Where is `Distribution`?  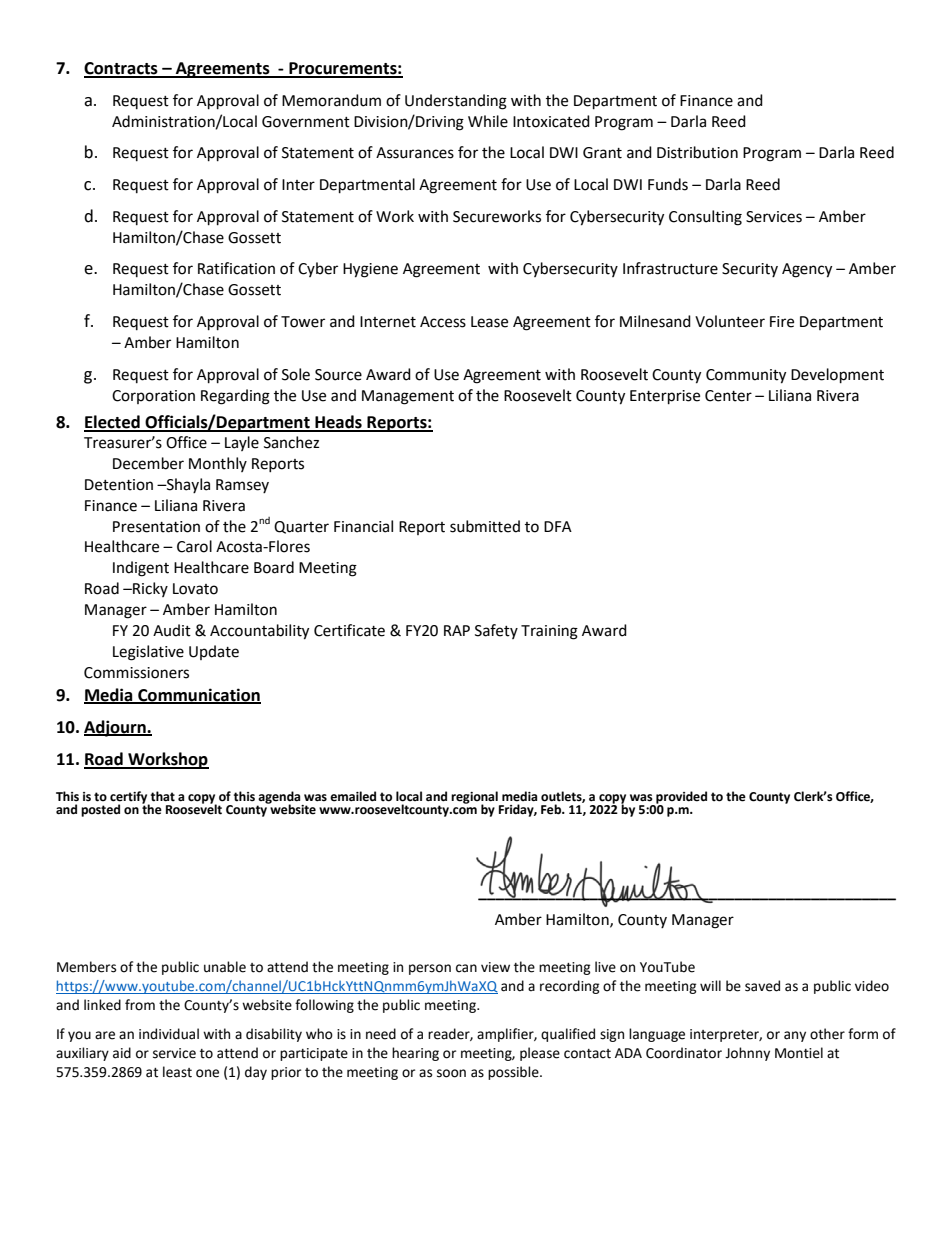
Distribution is located at coordinates (697, 152).
